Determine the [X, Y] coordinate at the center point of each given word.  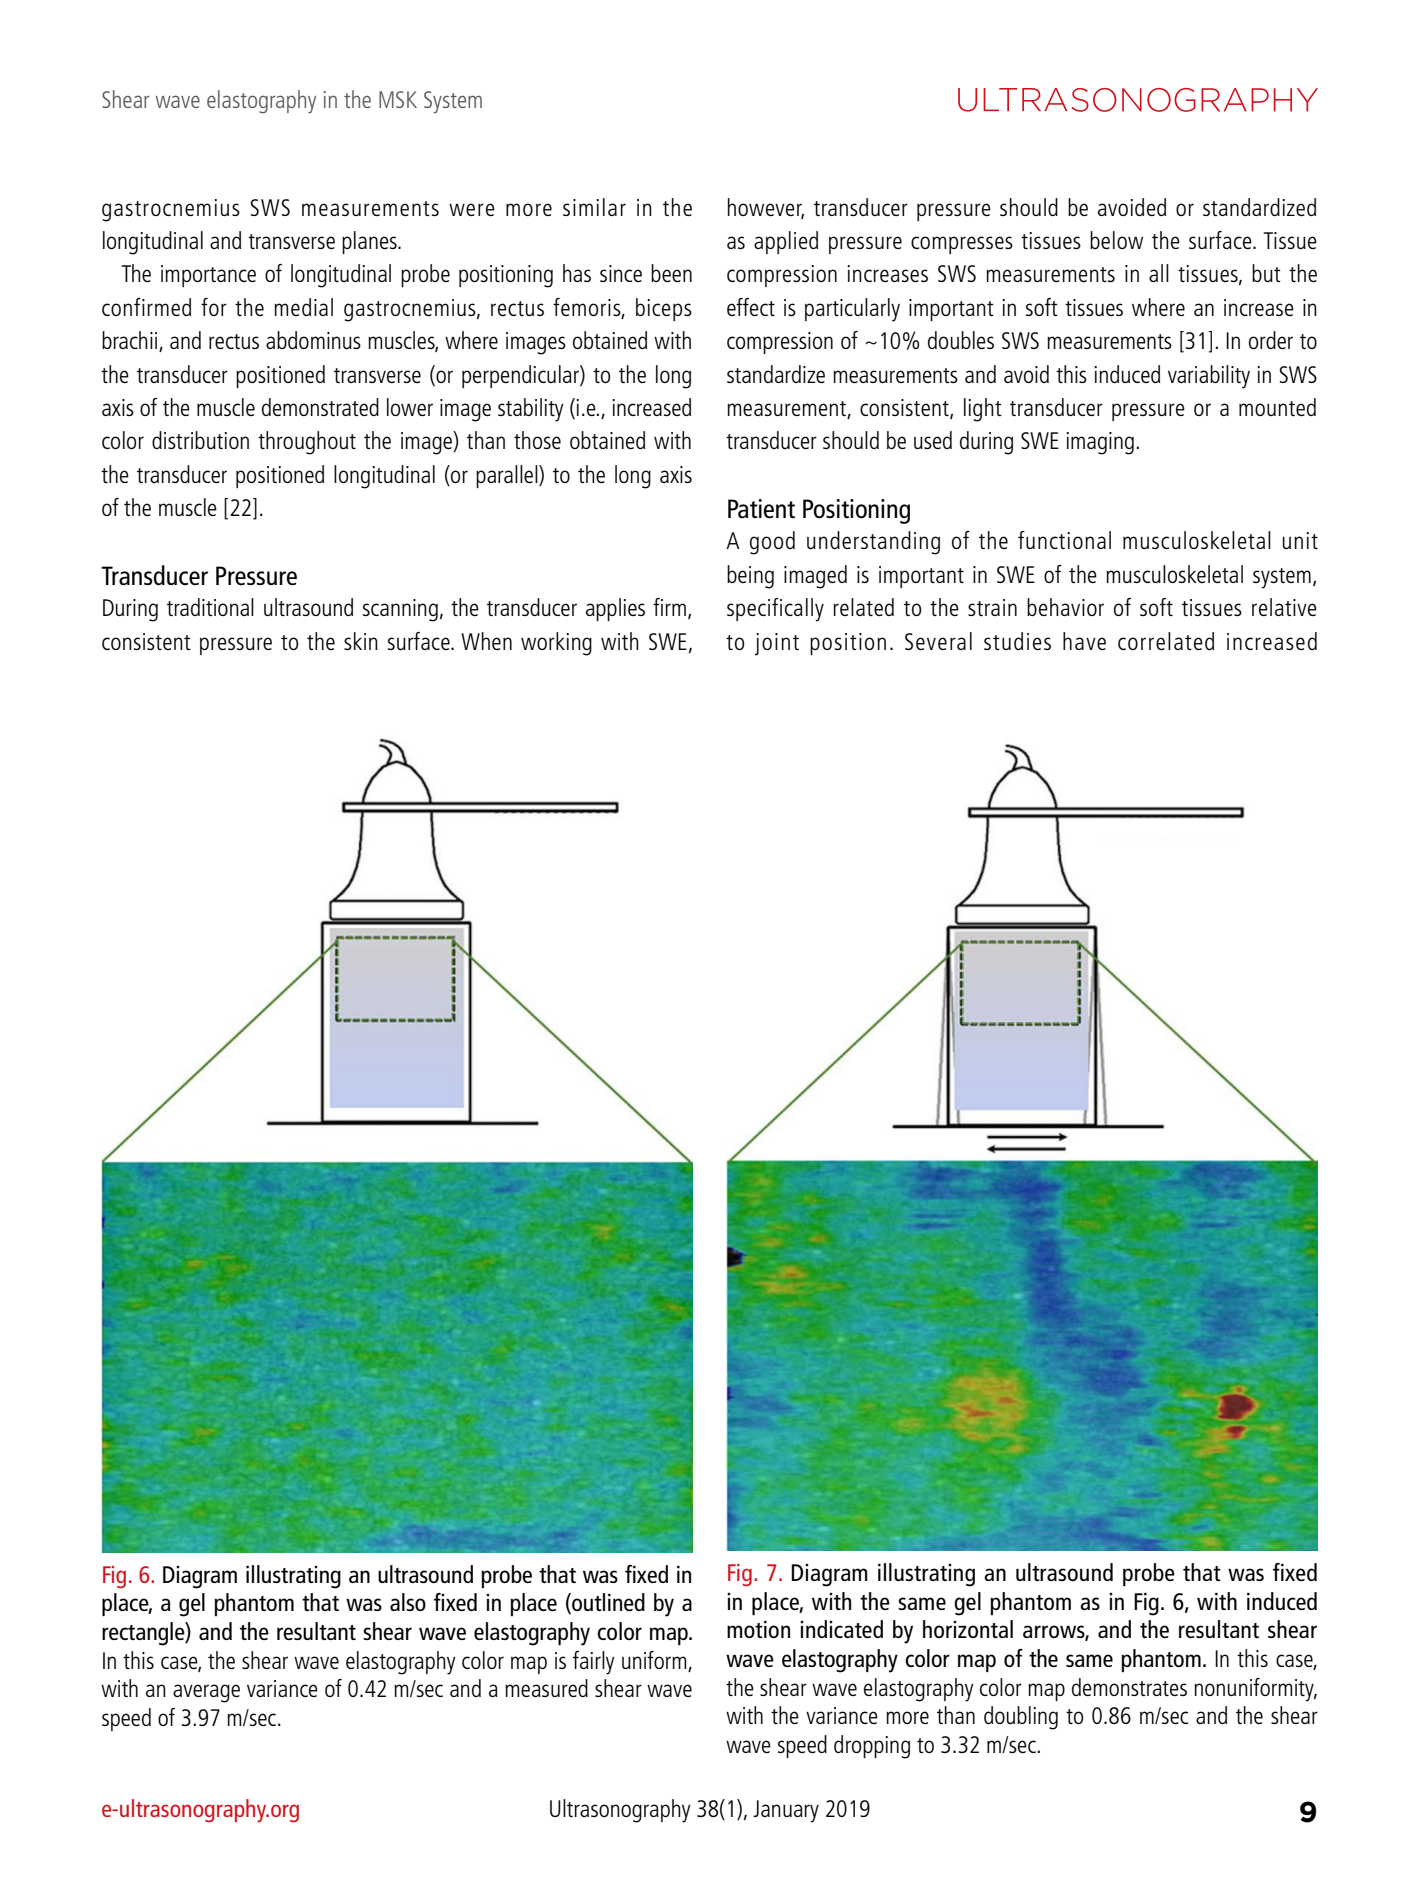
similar [594, 207]
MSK [398, 99]
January [786, 1811]
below [1116, 240]
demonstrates [1129, 1687]
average [206, 1693]
